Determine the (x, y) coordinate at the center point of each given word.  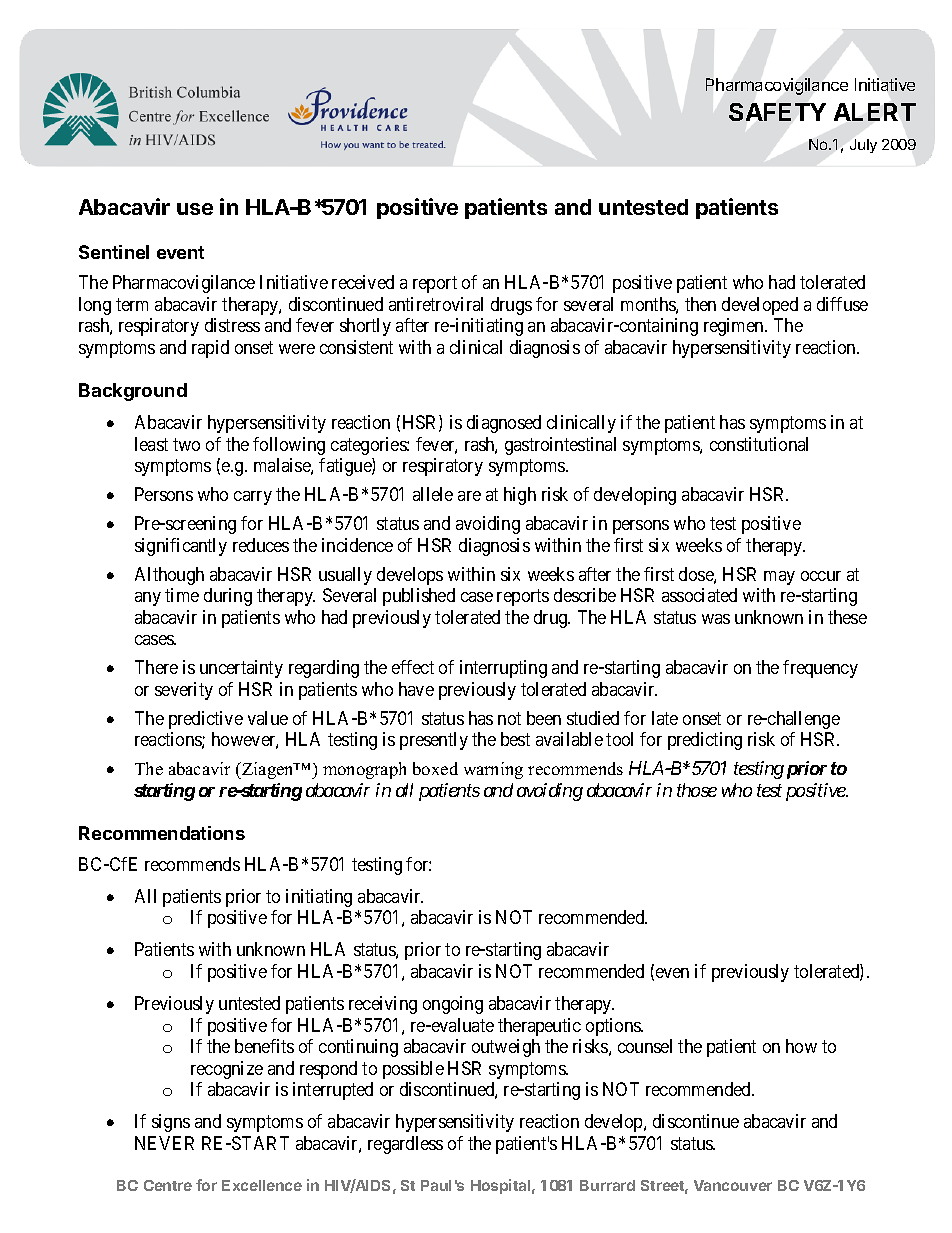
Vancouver (733, 1185)
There (156, 667)
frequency (820, 669)
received (363, 282)
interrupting (503, 669)
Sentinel (114, 252)
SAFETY (777, 112)
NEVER (164, 1143)
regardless (405, 1145)
